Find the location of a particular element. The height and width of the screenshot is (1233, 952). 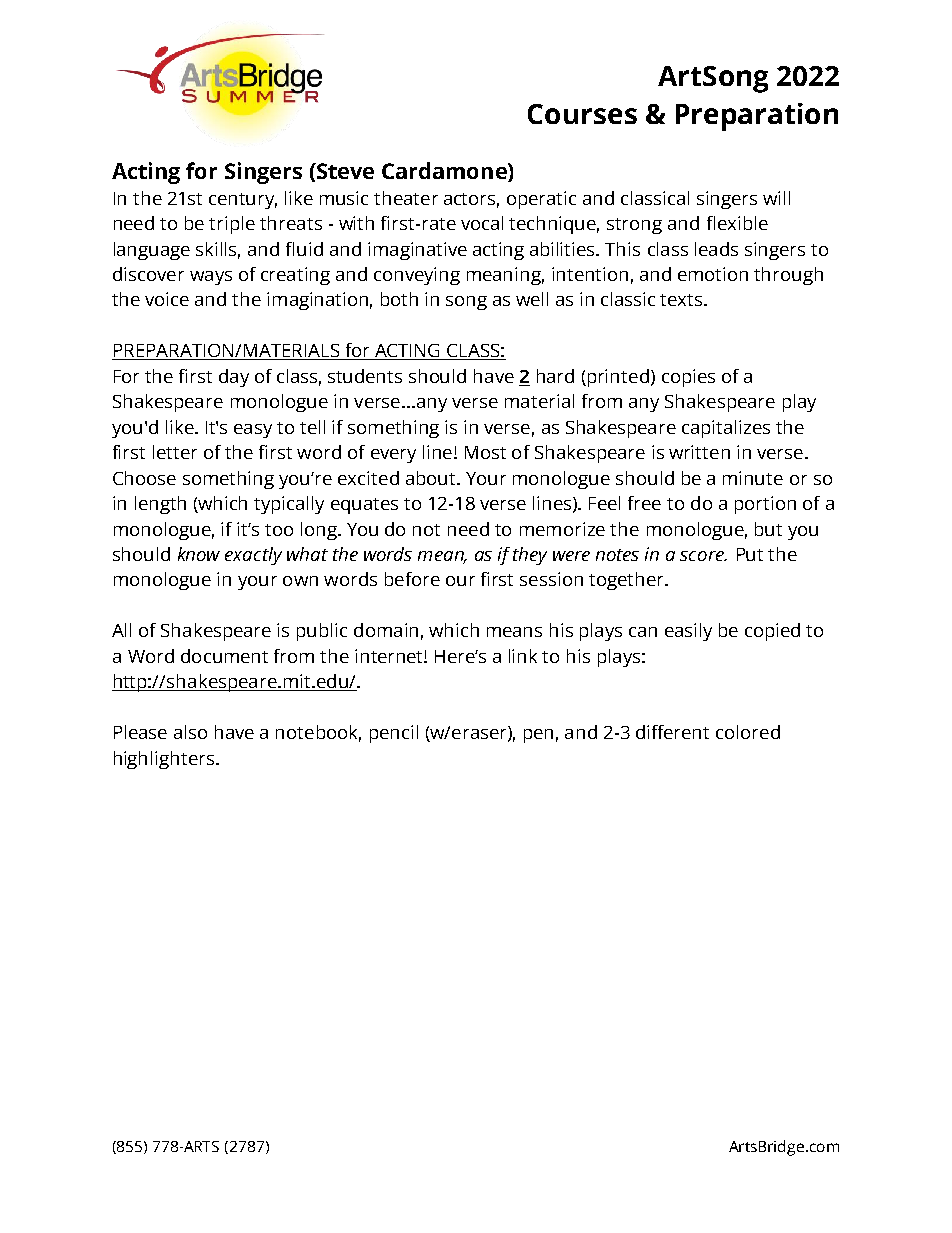

Most is located at coordinates (485, 452).
